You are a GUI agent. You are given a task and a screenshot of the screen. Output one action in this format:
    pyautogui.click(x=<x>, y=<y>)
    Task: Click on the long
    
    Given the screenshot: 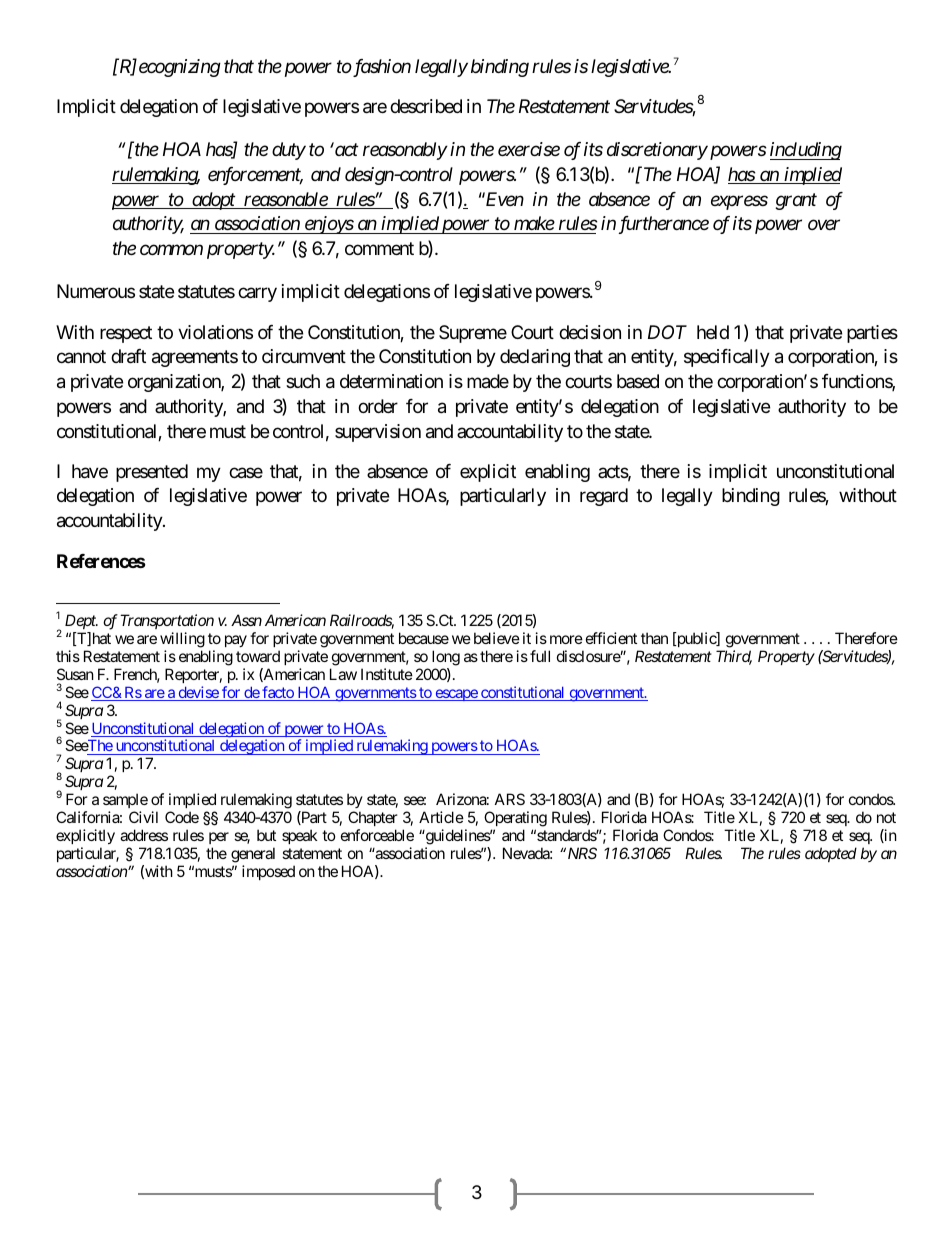 What is the action you would take?
    pyautogui.click(x=446, y=658)
